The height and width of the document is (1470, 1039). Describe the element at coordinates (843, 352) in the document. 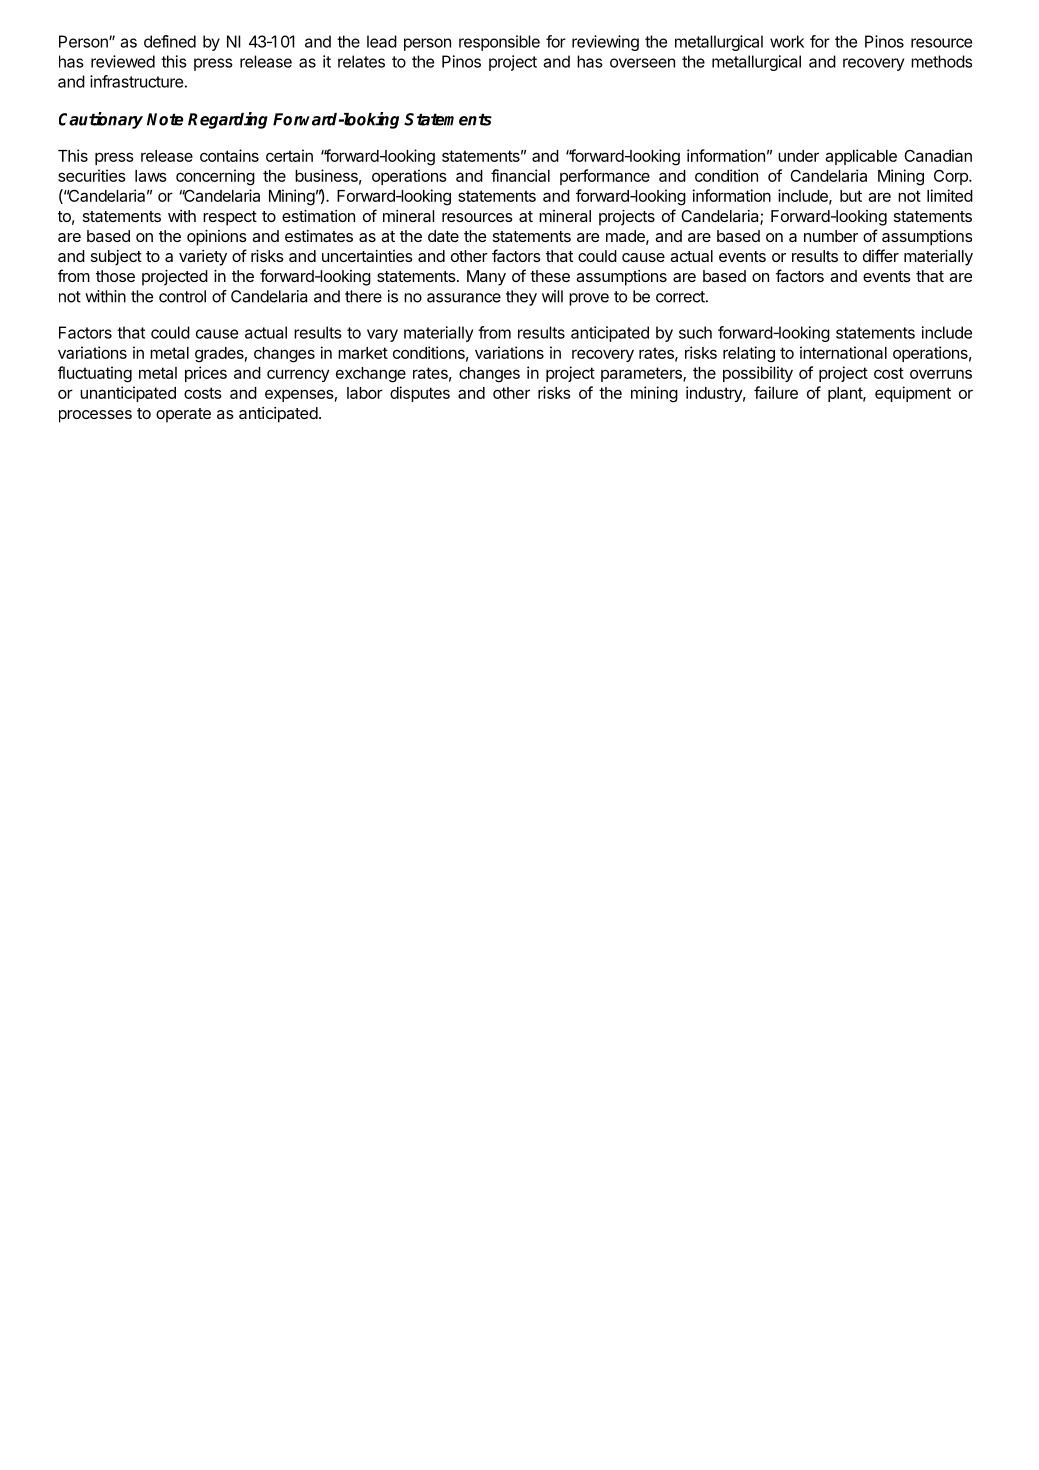

I see `international` at that location.
